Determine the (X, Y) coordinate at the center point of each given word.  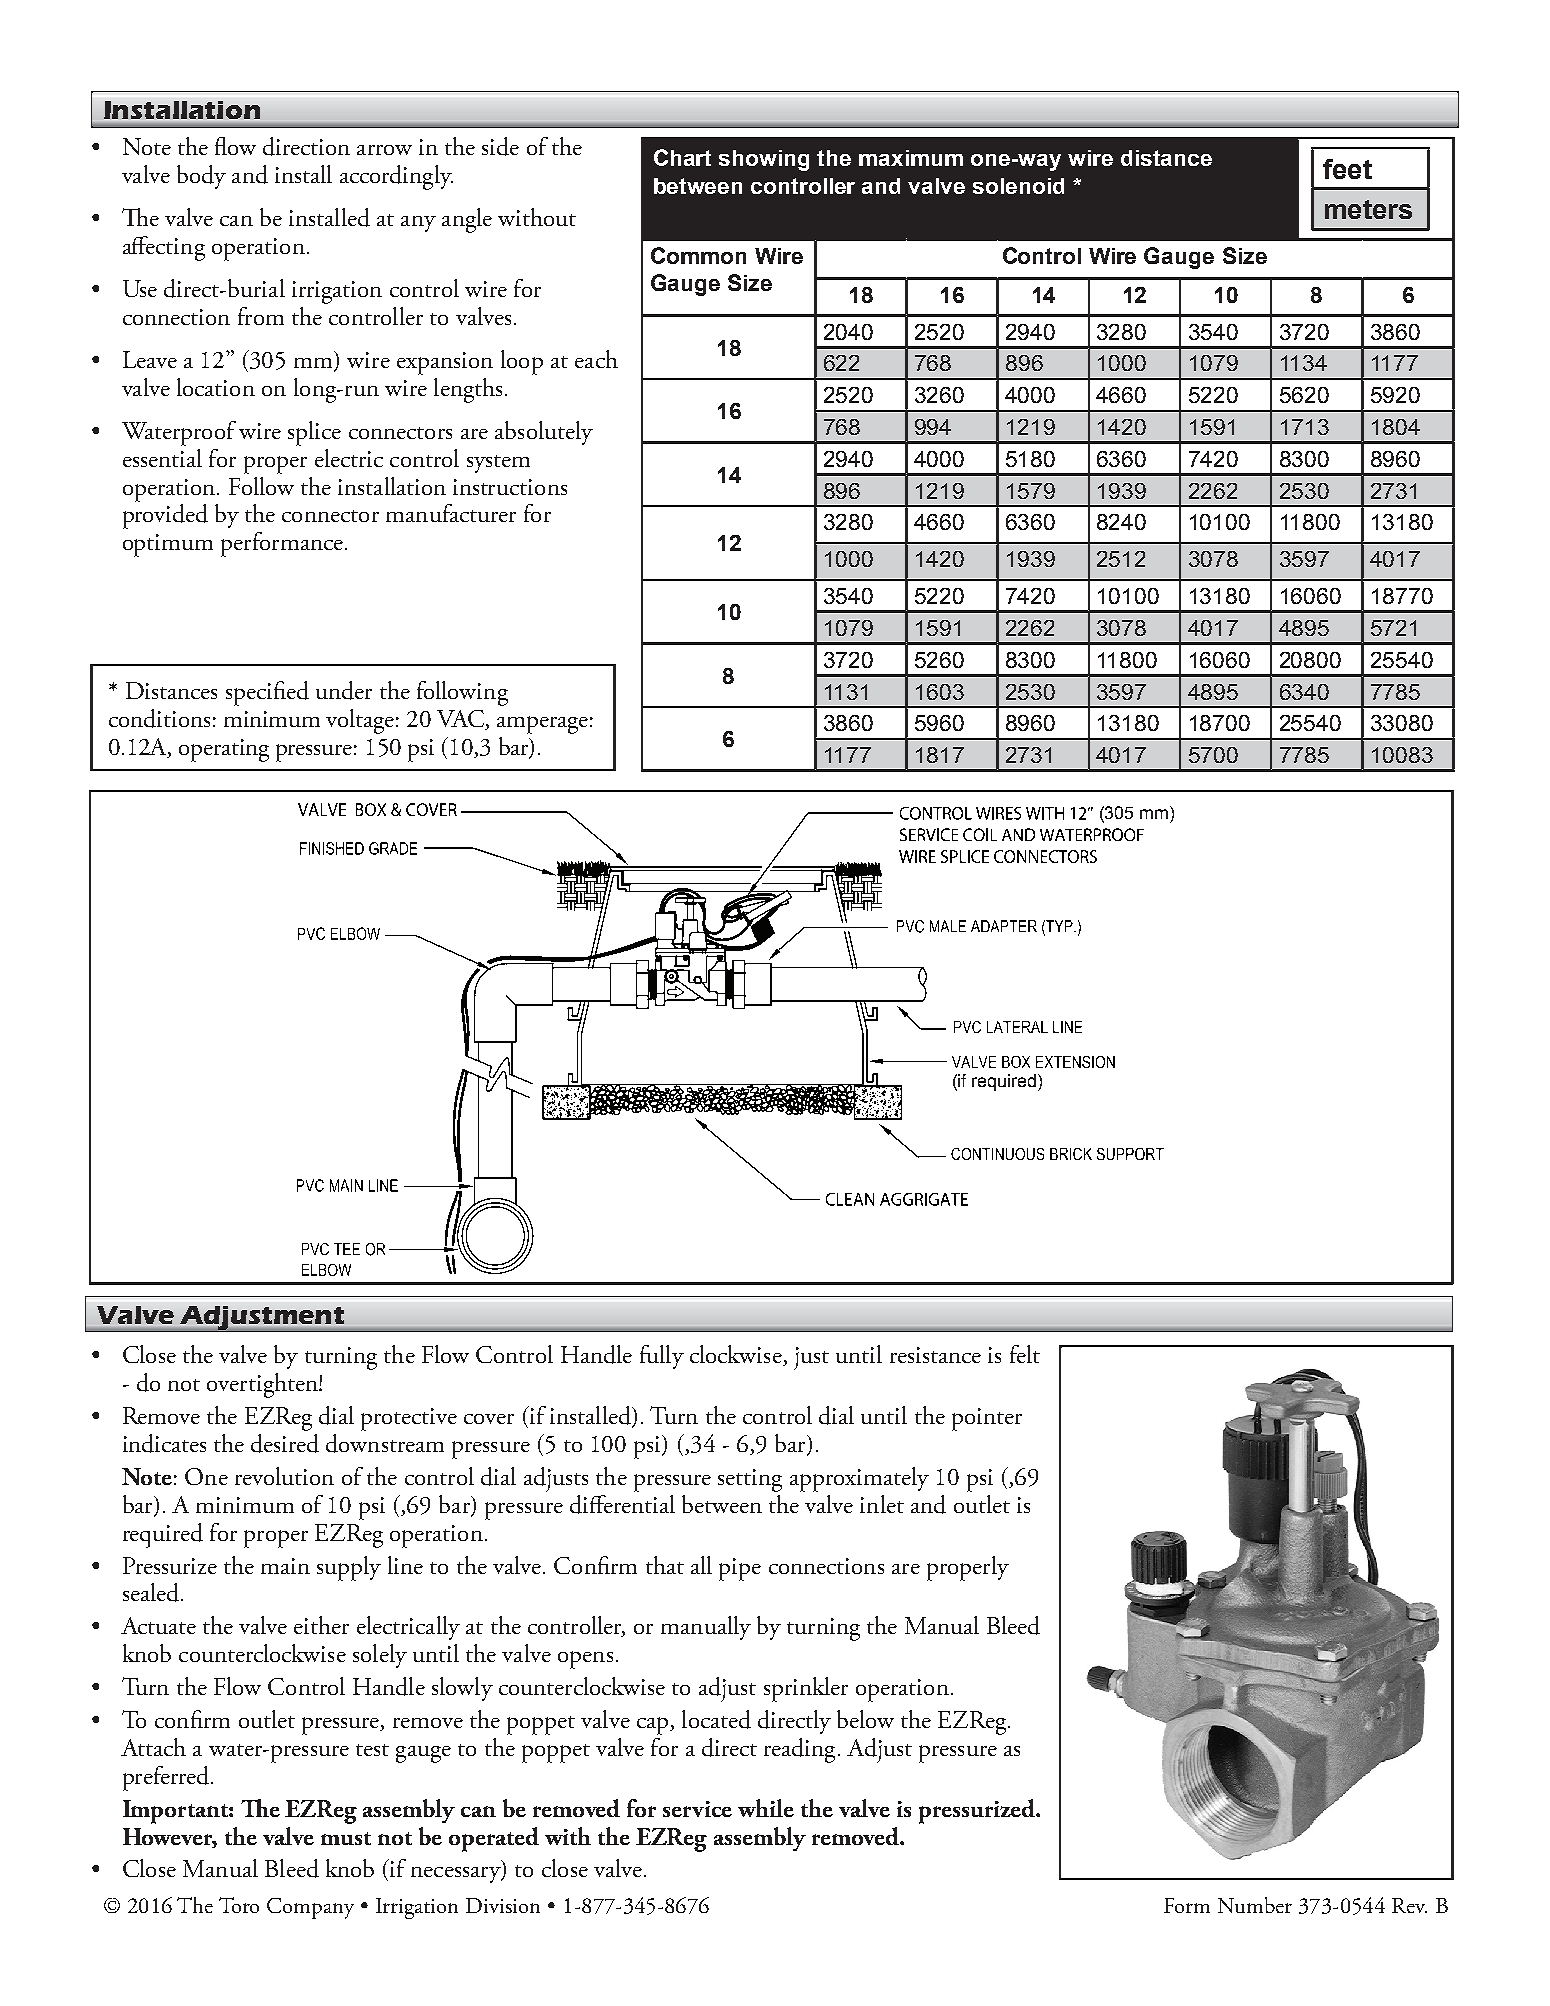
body (201, 177)
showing (764, 160)
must (346, 1838)
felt (1025, 1354)
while (766, 1808)
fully (662, 1357)
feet (1347, 169)
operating (224, 750)
